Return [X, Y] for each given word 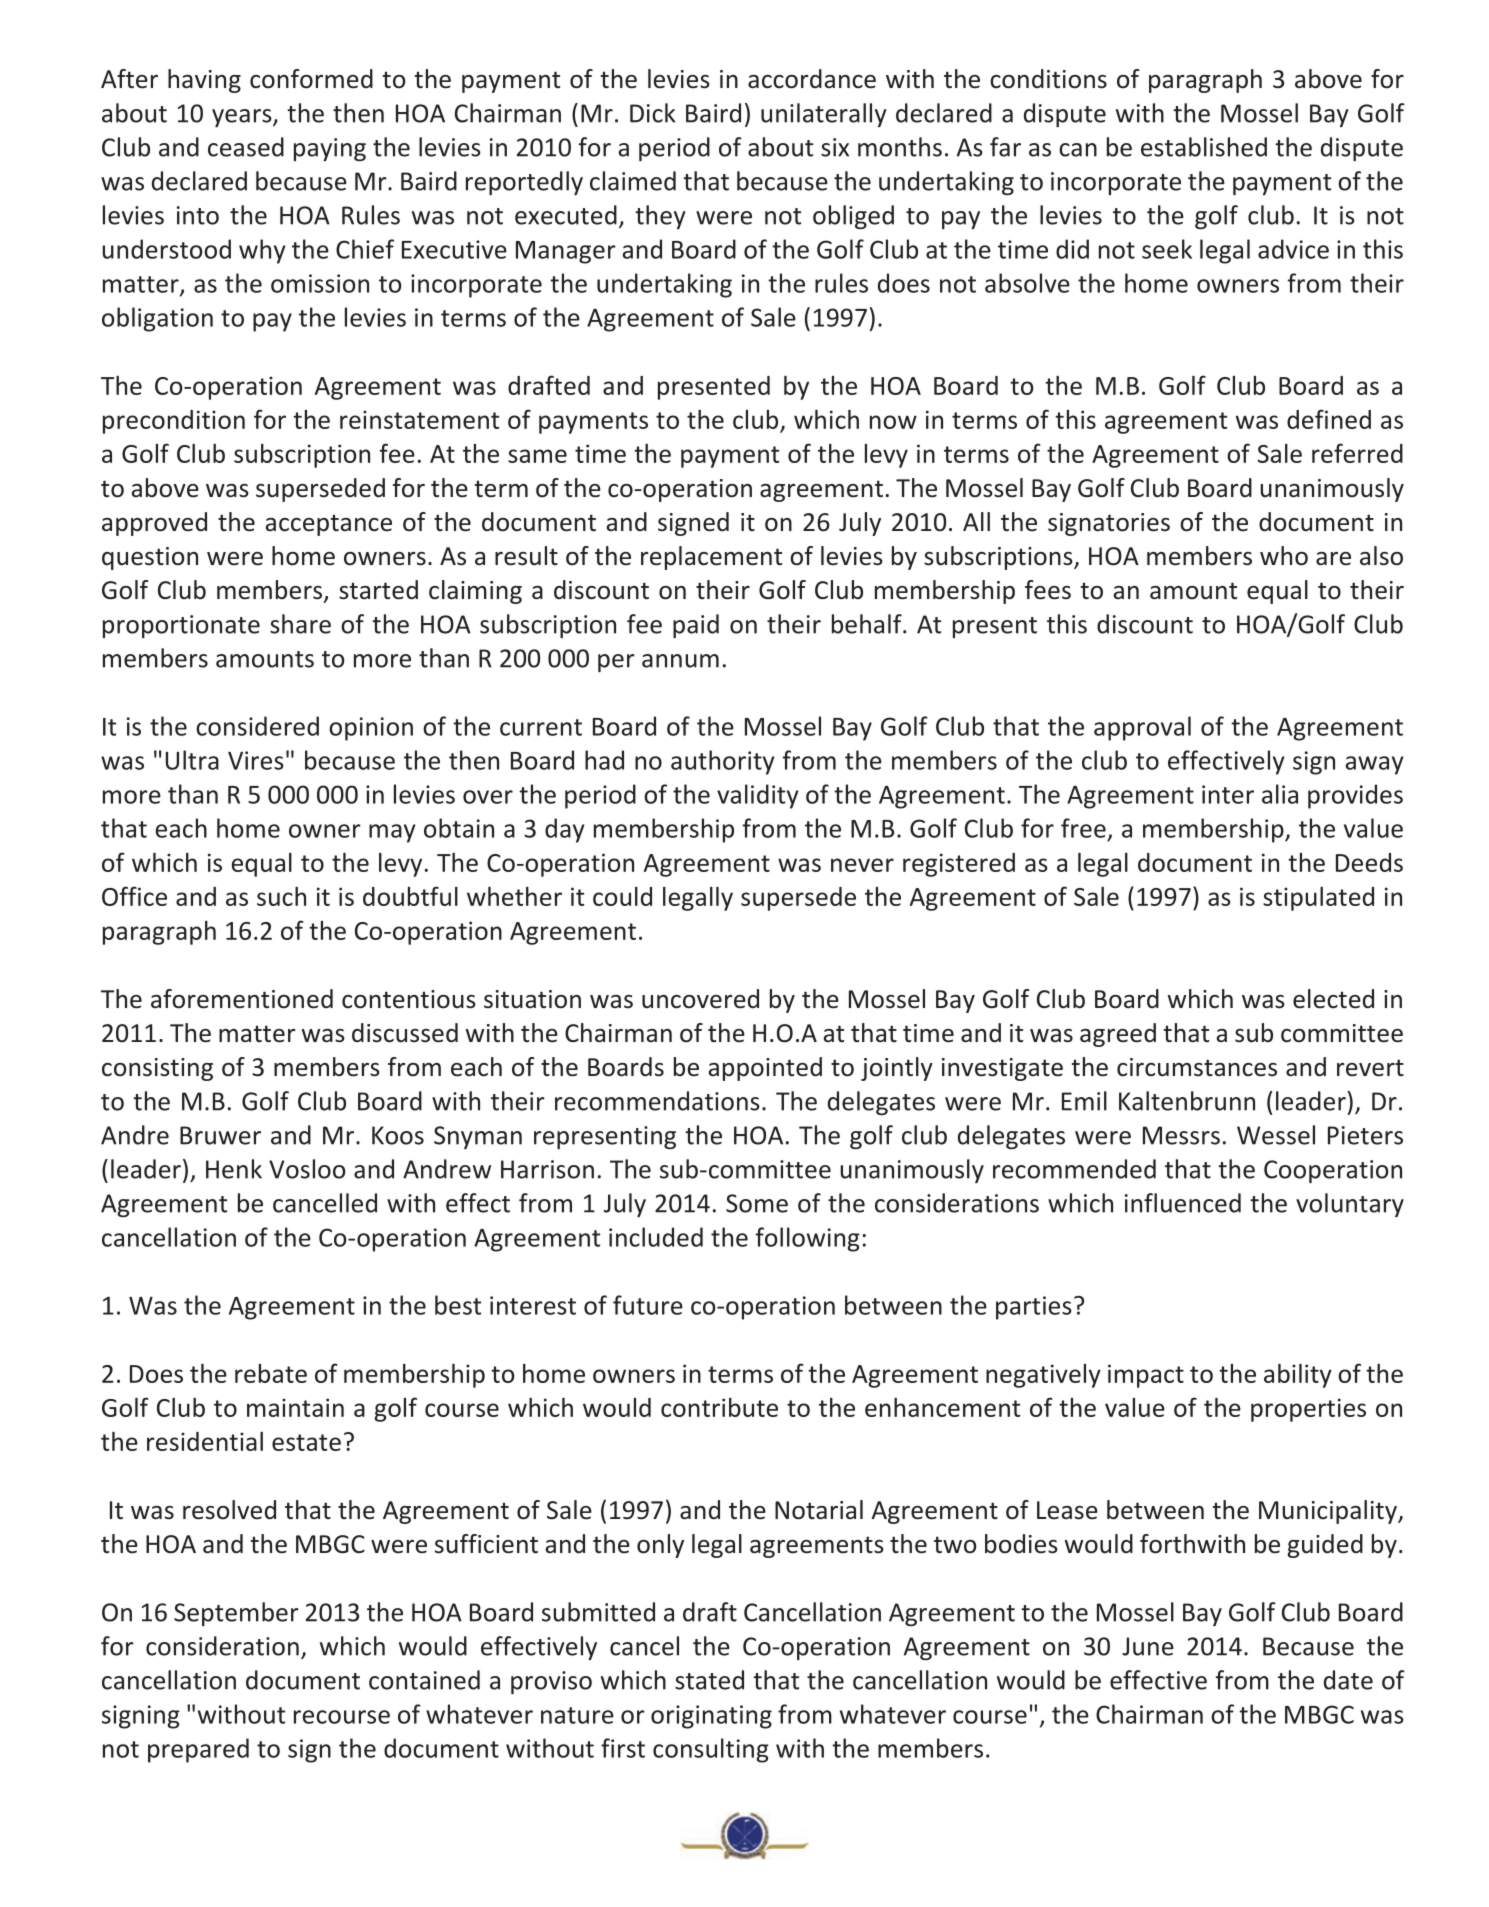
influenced [1183, 1203]
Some [757, 1203]
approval [1142, 728]
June [1148, 1646]
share [300, 624]
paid [696, 626]
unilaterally [824, 115]
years [243, 118]
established [1204, 147]
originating [711, 1717]
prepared [198, 1750]
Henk [234, 1169]
